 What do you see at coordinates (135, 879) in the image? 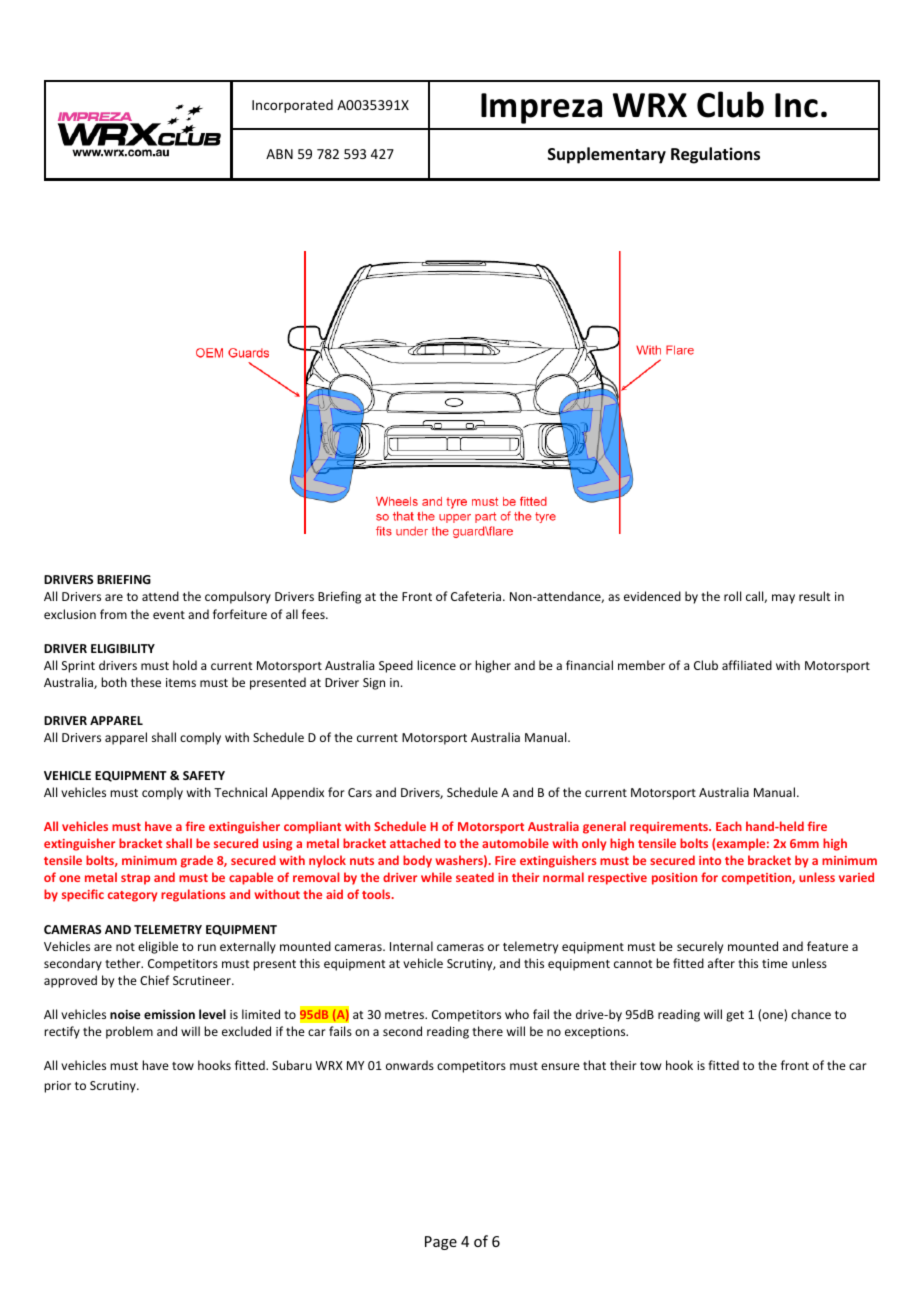
I see `strap` at bounding box center [135, 879].
